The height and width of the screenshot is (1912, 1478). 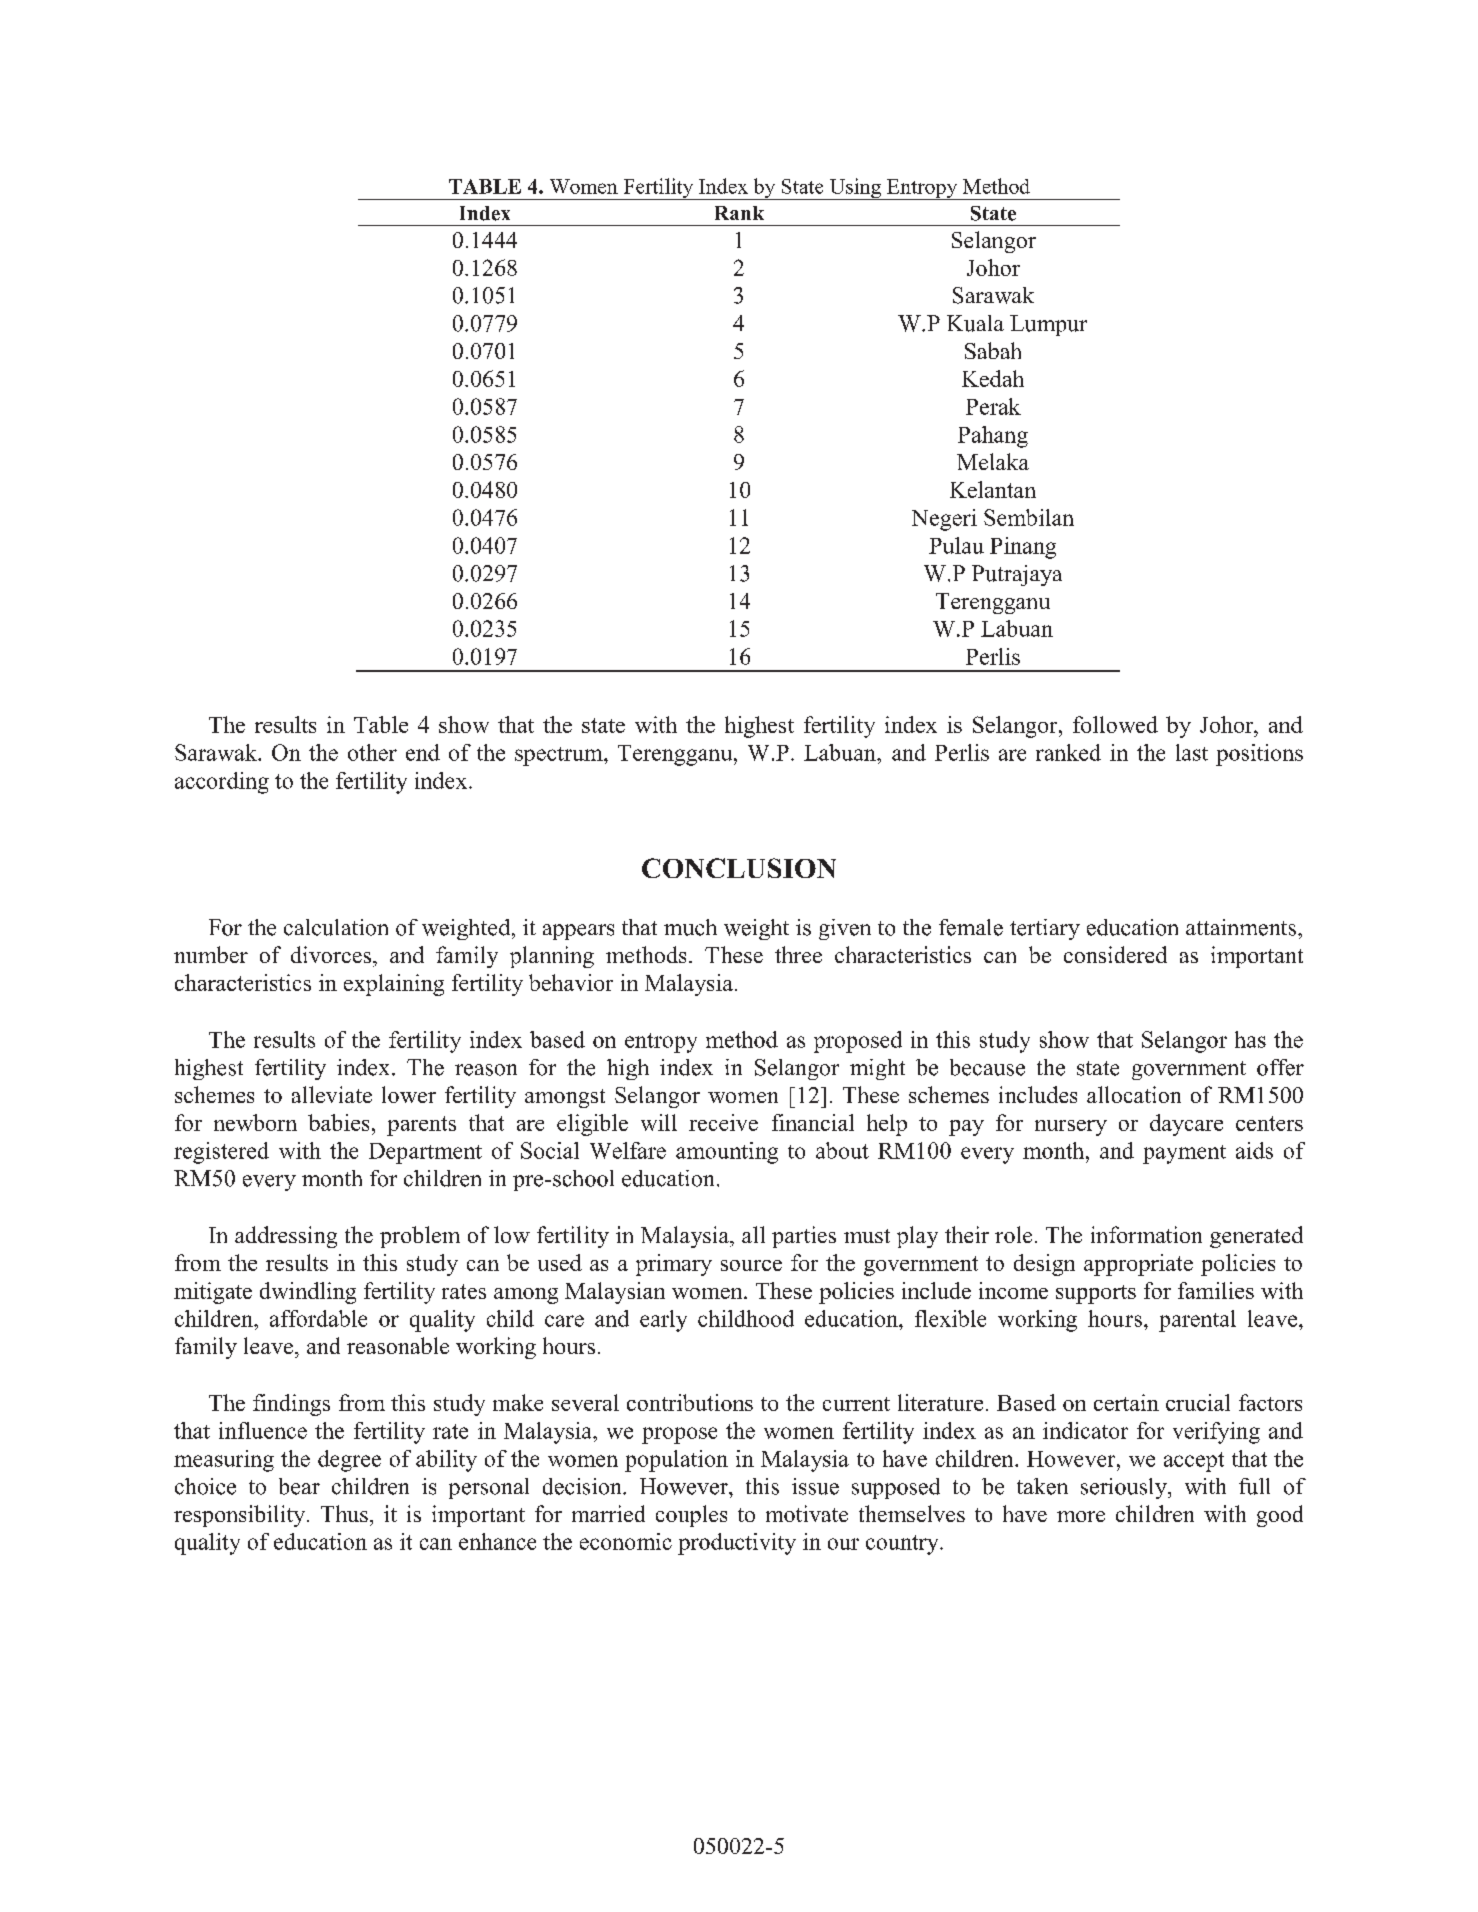 I want to click on Using, so click(x=855, y=189).
